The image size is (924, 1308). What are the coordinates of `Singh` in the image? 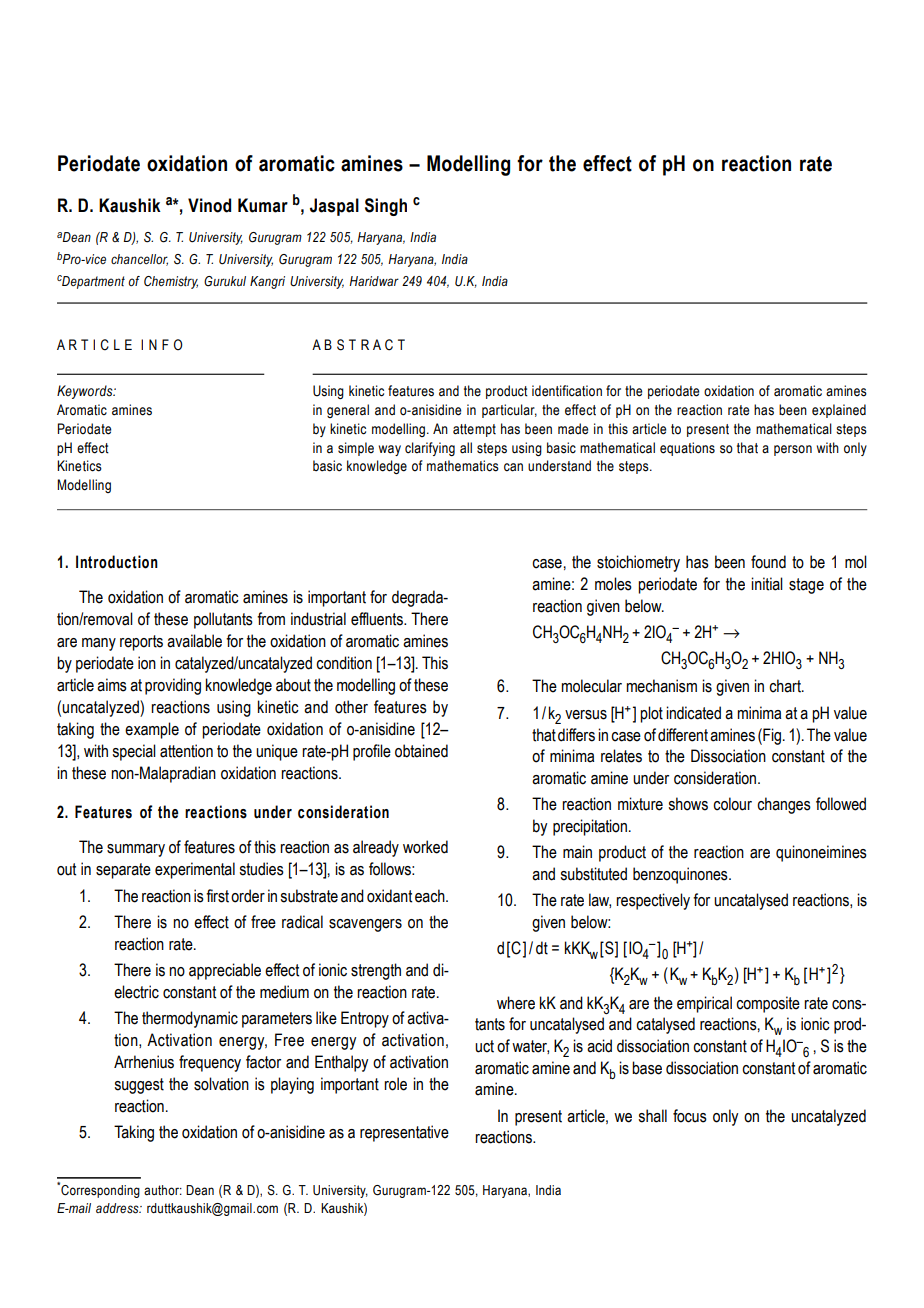 It's located at (386, 207).
